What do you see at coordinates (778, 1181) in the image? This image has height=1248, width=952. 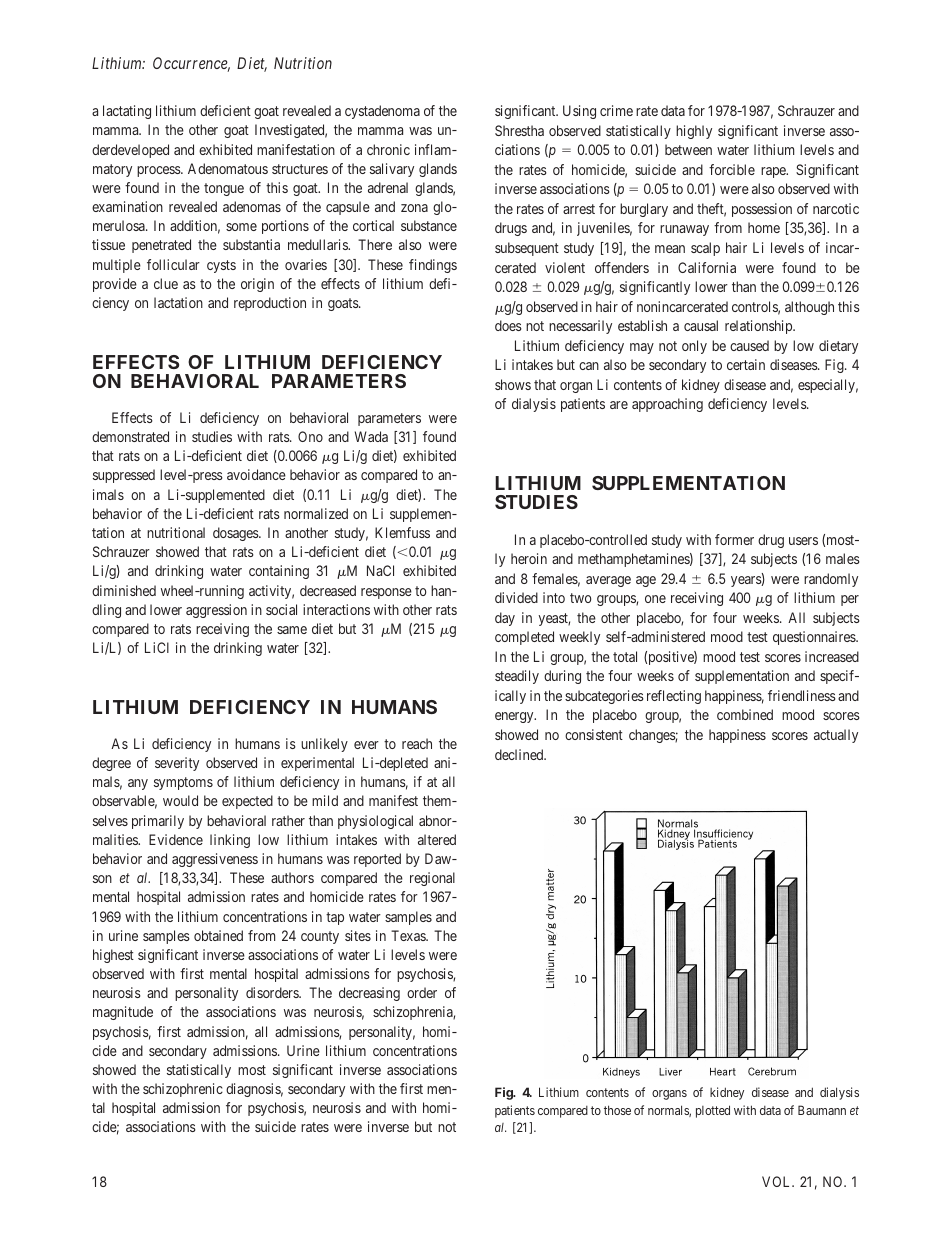 I see `VOL` at bounding box center [778, 1181].
